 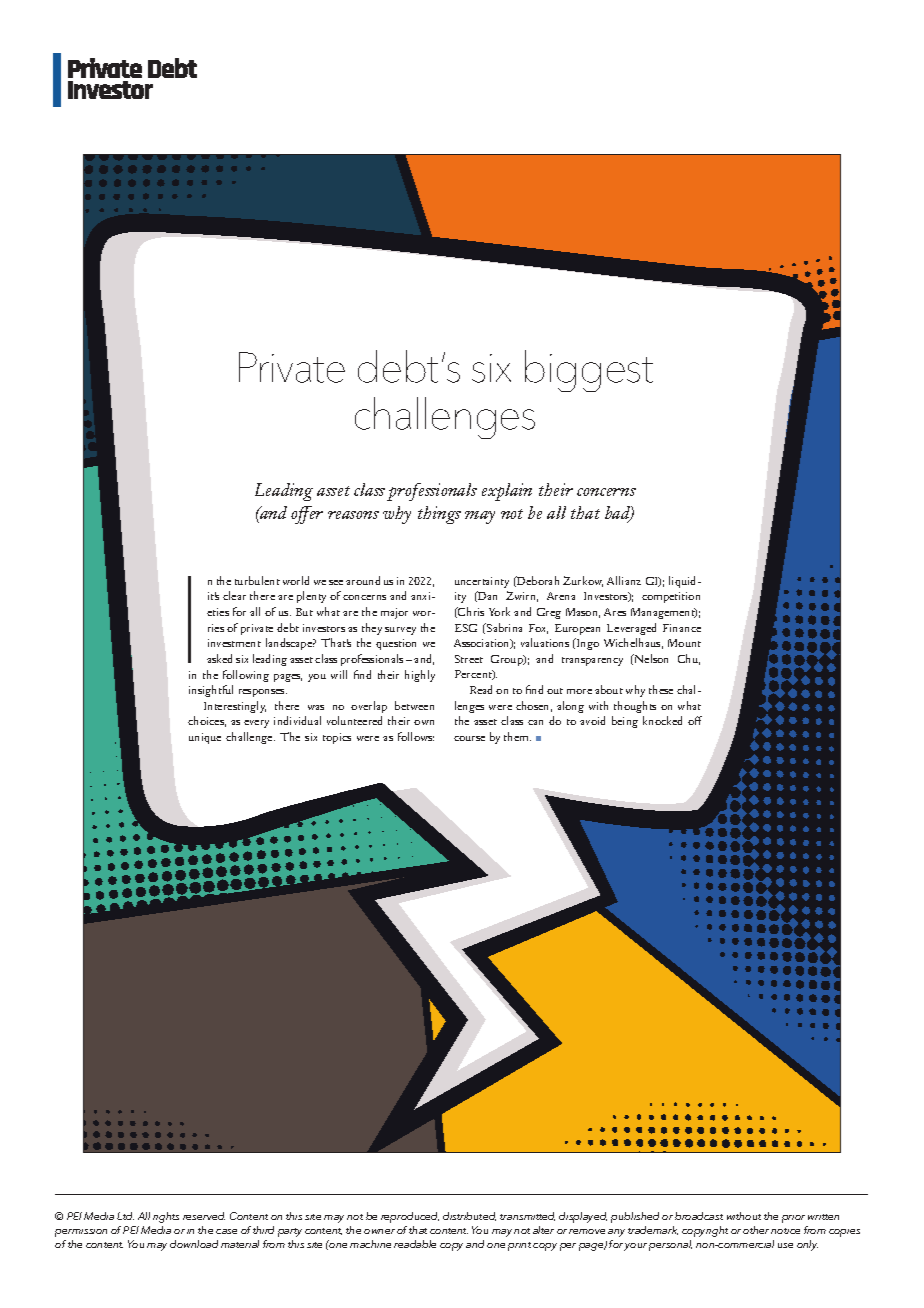 I want to click on distributed, so click(x=469, y=1216).
